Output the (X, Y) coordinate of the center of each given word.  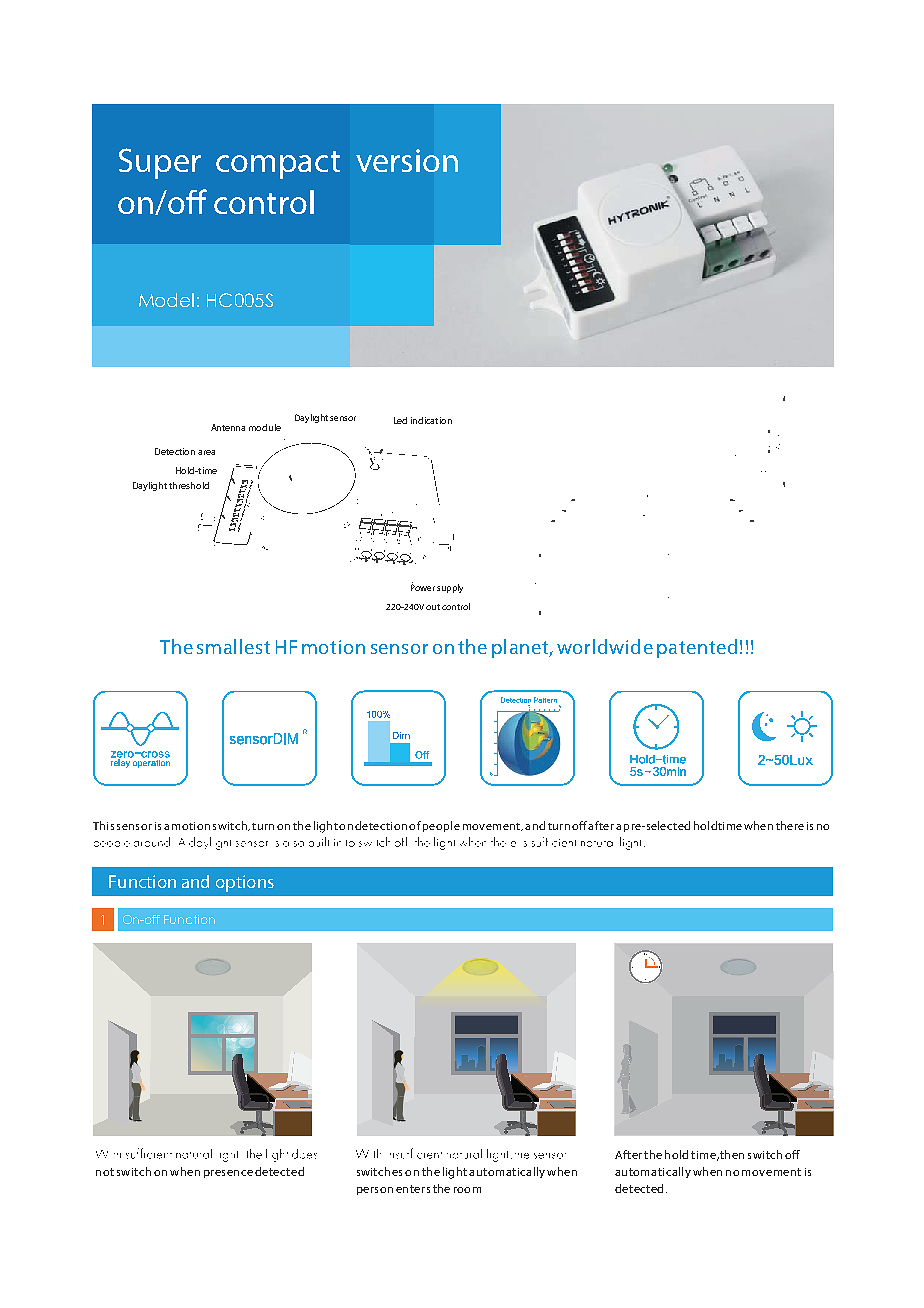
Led (400, 420)
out (433, 607)
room (467, 1190)
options (245, 883)
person (375, 1191)
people (441, 826)
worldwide (605, 646)
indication (431, 420)
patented (697, 648)
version (407, 160)
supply (450, 588)
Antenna (228, 427)
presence (228, 1174)
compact (278, 165)
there (790, 825)
